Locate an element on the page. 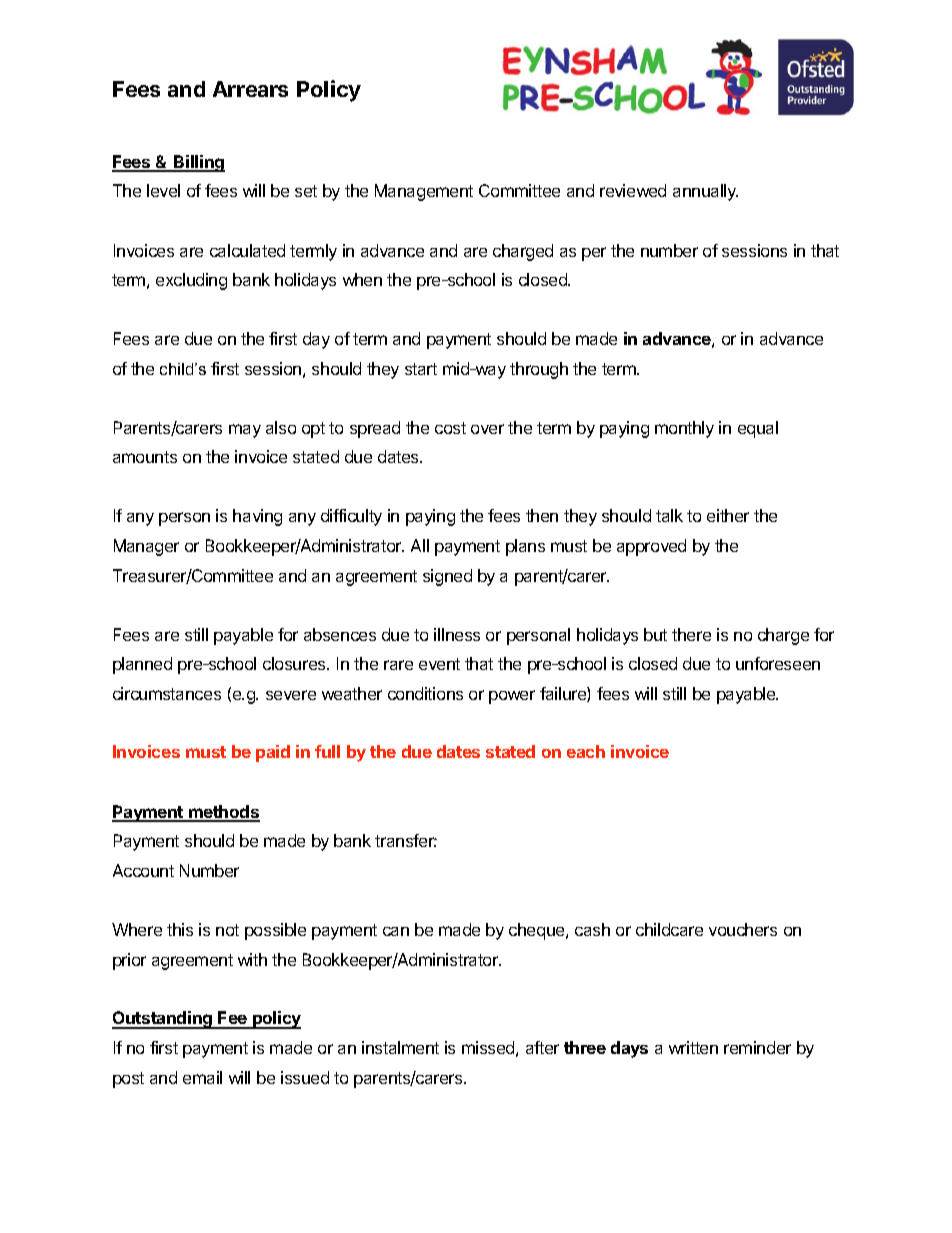 This image has height=1233, width=952. Arrears is located at coordinates (250, 89).
